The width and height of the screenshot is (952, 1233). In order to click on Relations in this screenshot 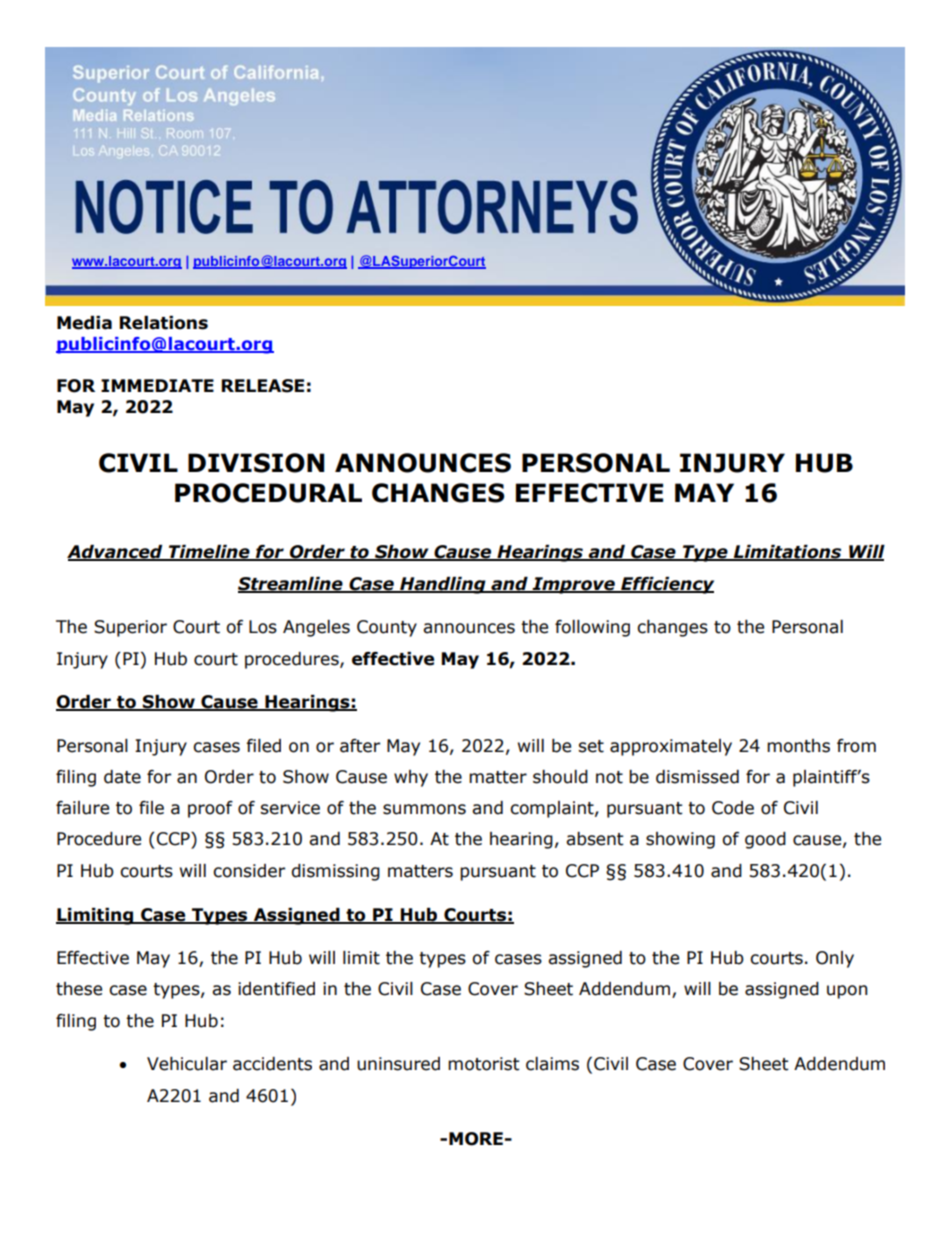, I will do `click(164, 323)`.
